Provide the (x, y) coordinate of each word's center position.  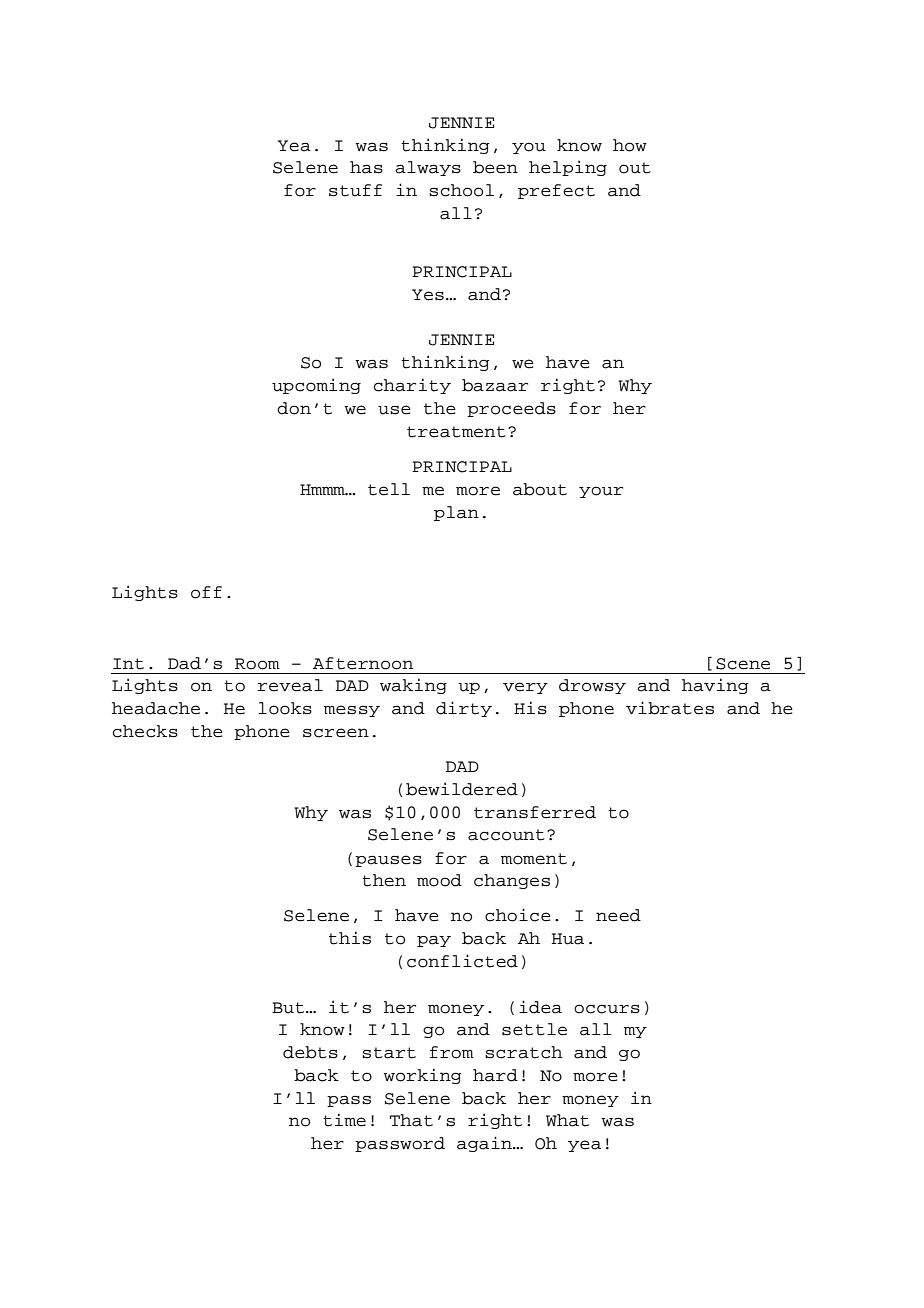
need (618, 915)
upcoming (316, 386)
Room (257, 664)
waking (413, 686)
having (715, 686)
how (630, 145)
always (428, 168)
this (350, 938)
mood (439, 880)
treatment (456, 432)
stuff (355, 190)
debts (310, 1052)
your (601, 492)
